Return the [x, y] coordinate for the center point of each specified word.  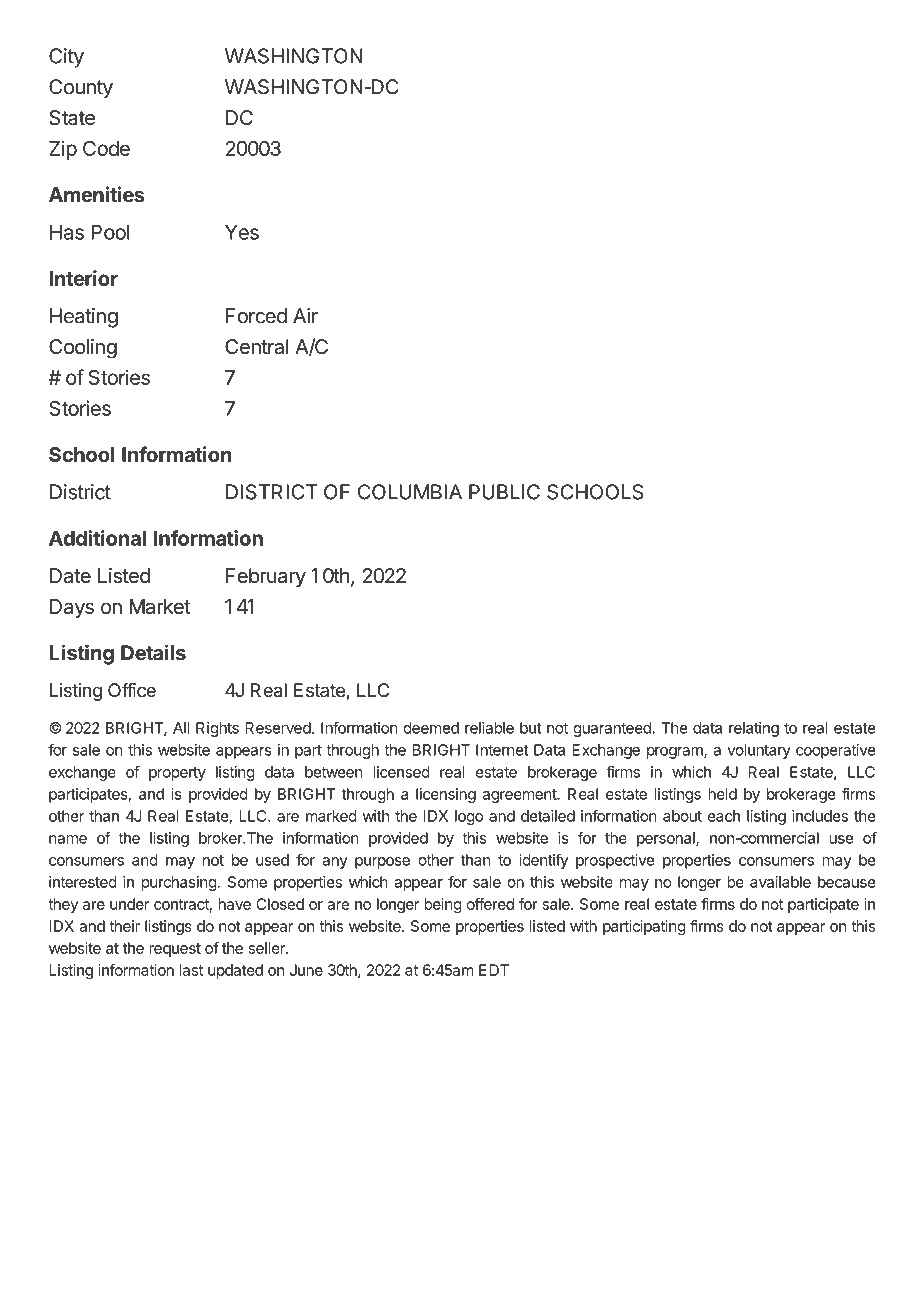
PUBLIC [504, 492]
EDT [494, 970]
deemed [431, 728]
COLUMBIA [410, 492]
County [81, 89]
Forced [256, 316]
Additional [97, 538]
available [780, 882]
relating [754, 729]
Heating [84, 318]
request [175, 950]
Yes [242, 232]
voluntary [759, 751]
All [181, 728]
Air [305, 315]
